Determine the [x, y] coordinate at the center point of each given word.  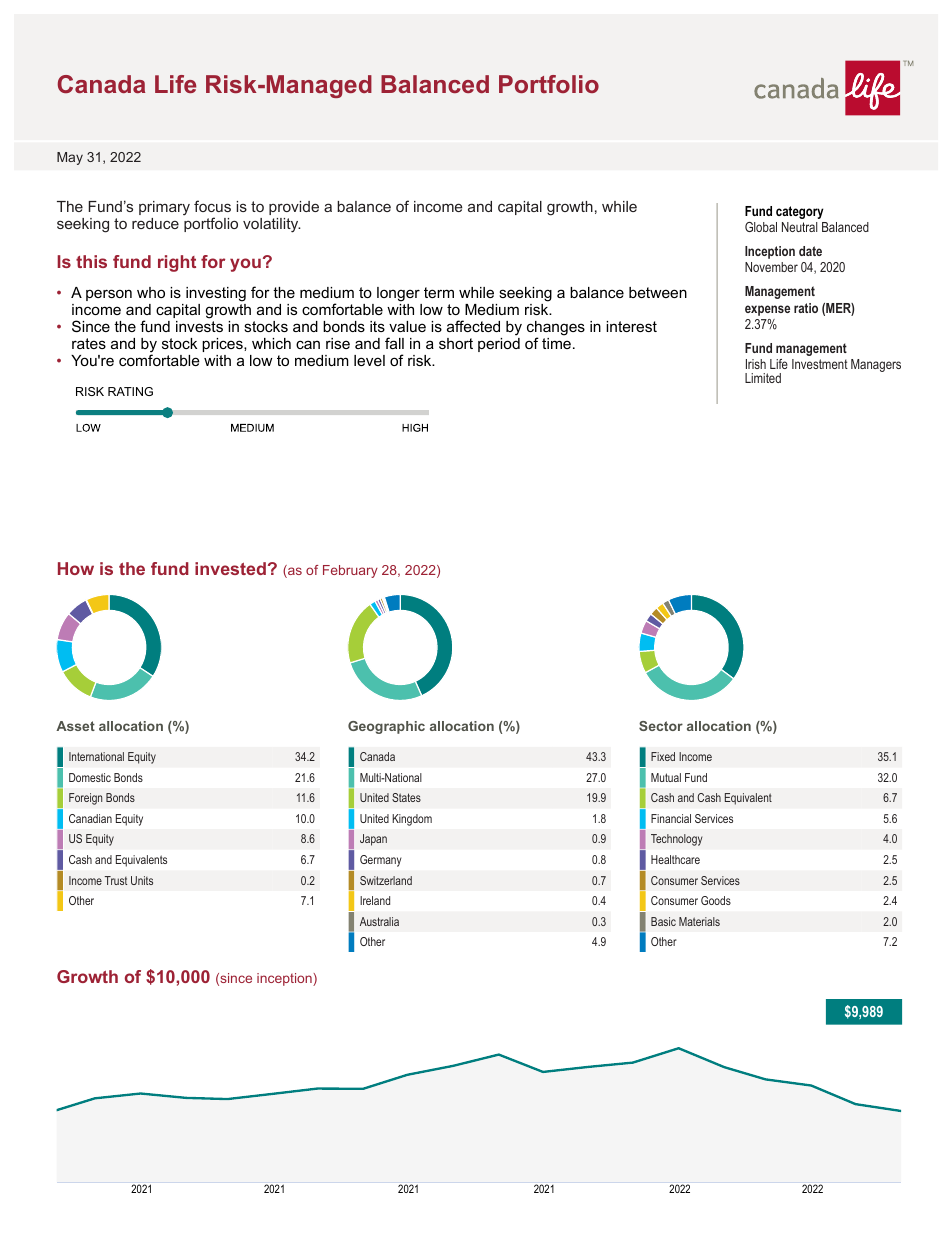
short [456, 343]
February [350, 571]
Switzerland [386, 880]
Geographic [386, 727]
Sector [661, 726]
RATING [130, 391]
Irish [756, 364]
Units [142, 880]
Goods [716, 900]
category [800, 212]
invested [230, 568]
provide [294, 208]
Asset [75, 726]
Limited [763, 378]
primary [164, 208]
